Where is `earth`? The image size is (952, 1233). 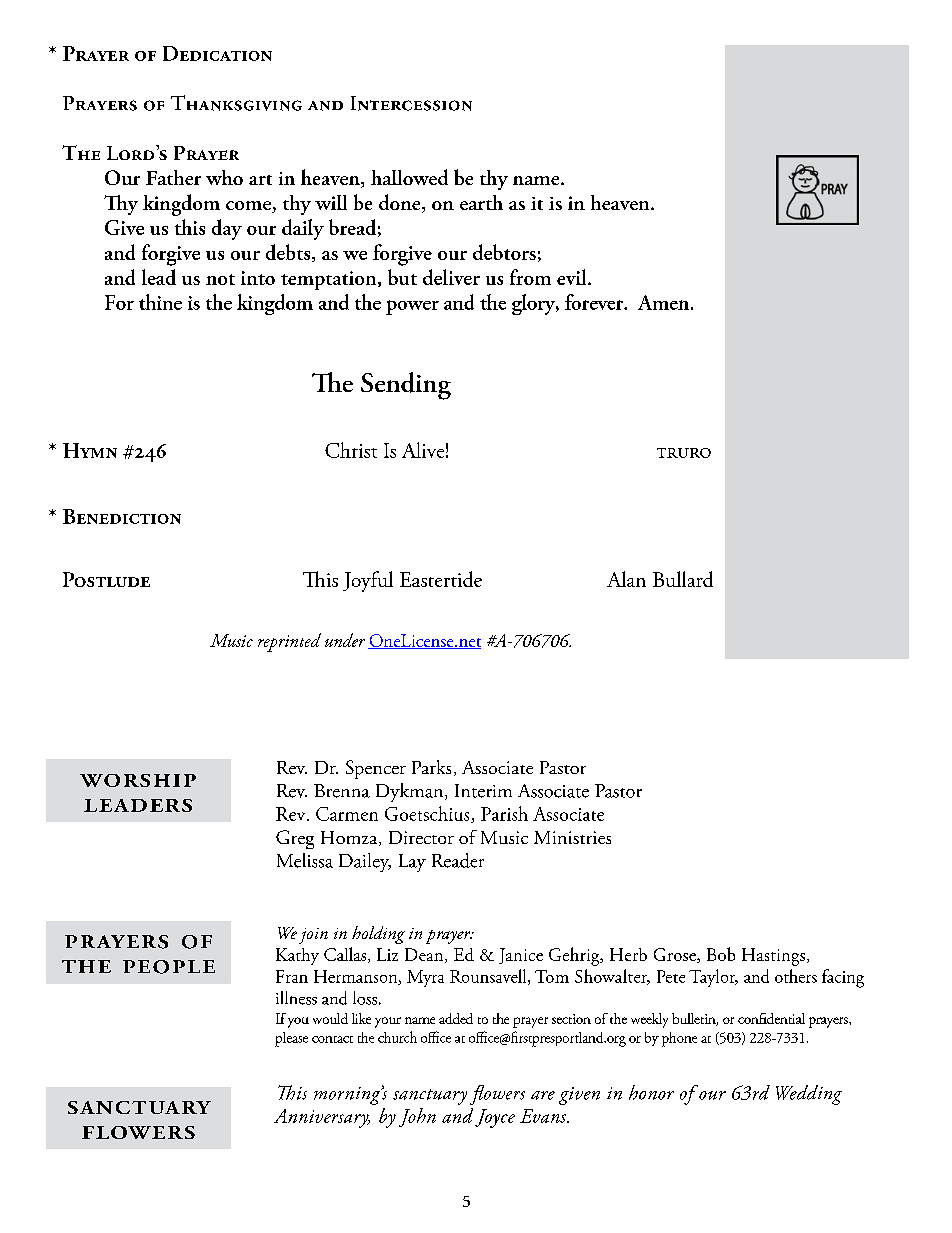 earth is located at coordinates (481, 202).
